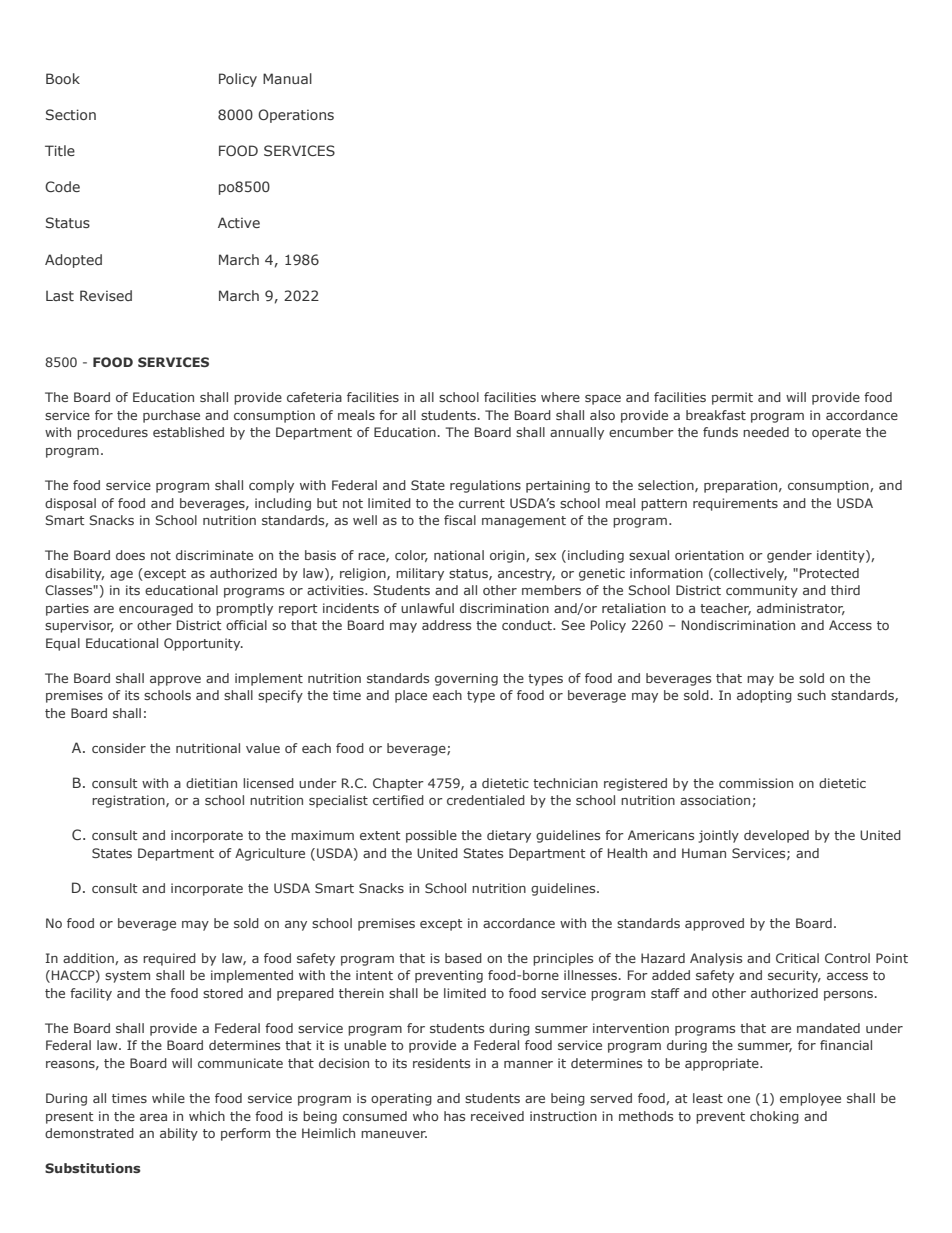 Image resolution: width=952 pixels, height=1233 pixels. Describe the element at coordinates (296, 116) in the image. I see `Operations` at that location.
